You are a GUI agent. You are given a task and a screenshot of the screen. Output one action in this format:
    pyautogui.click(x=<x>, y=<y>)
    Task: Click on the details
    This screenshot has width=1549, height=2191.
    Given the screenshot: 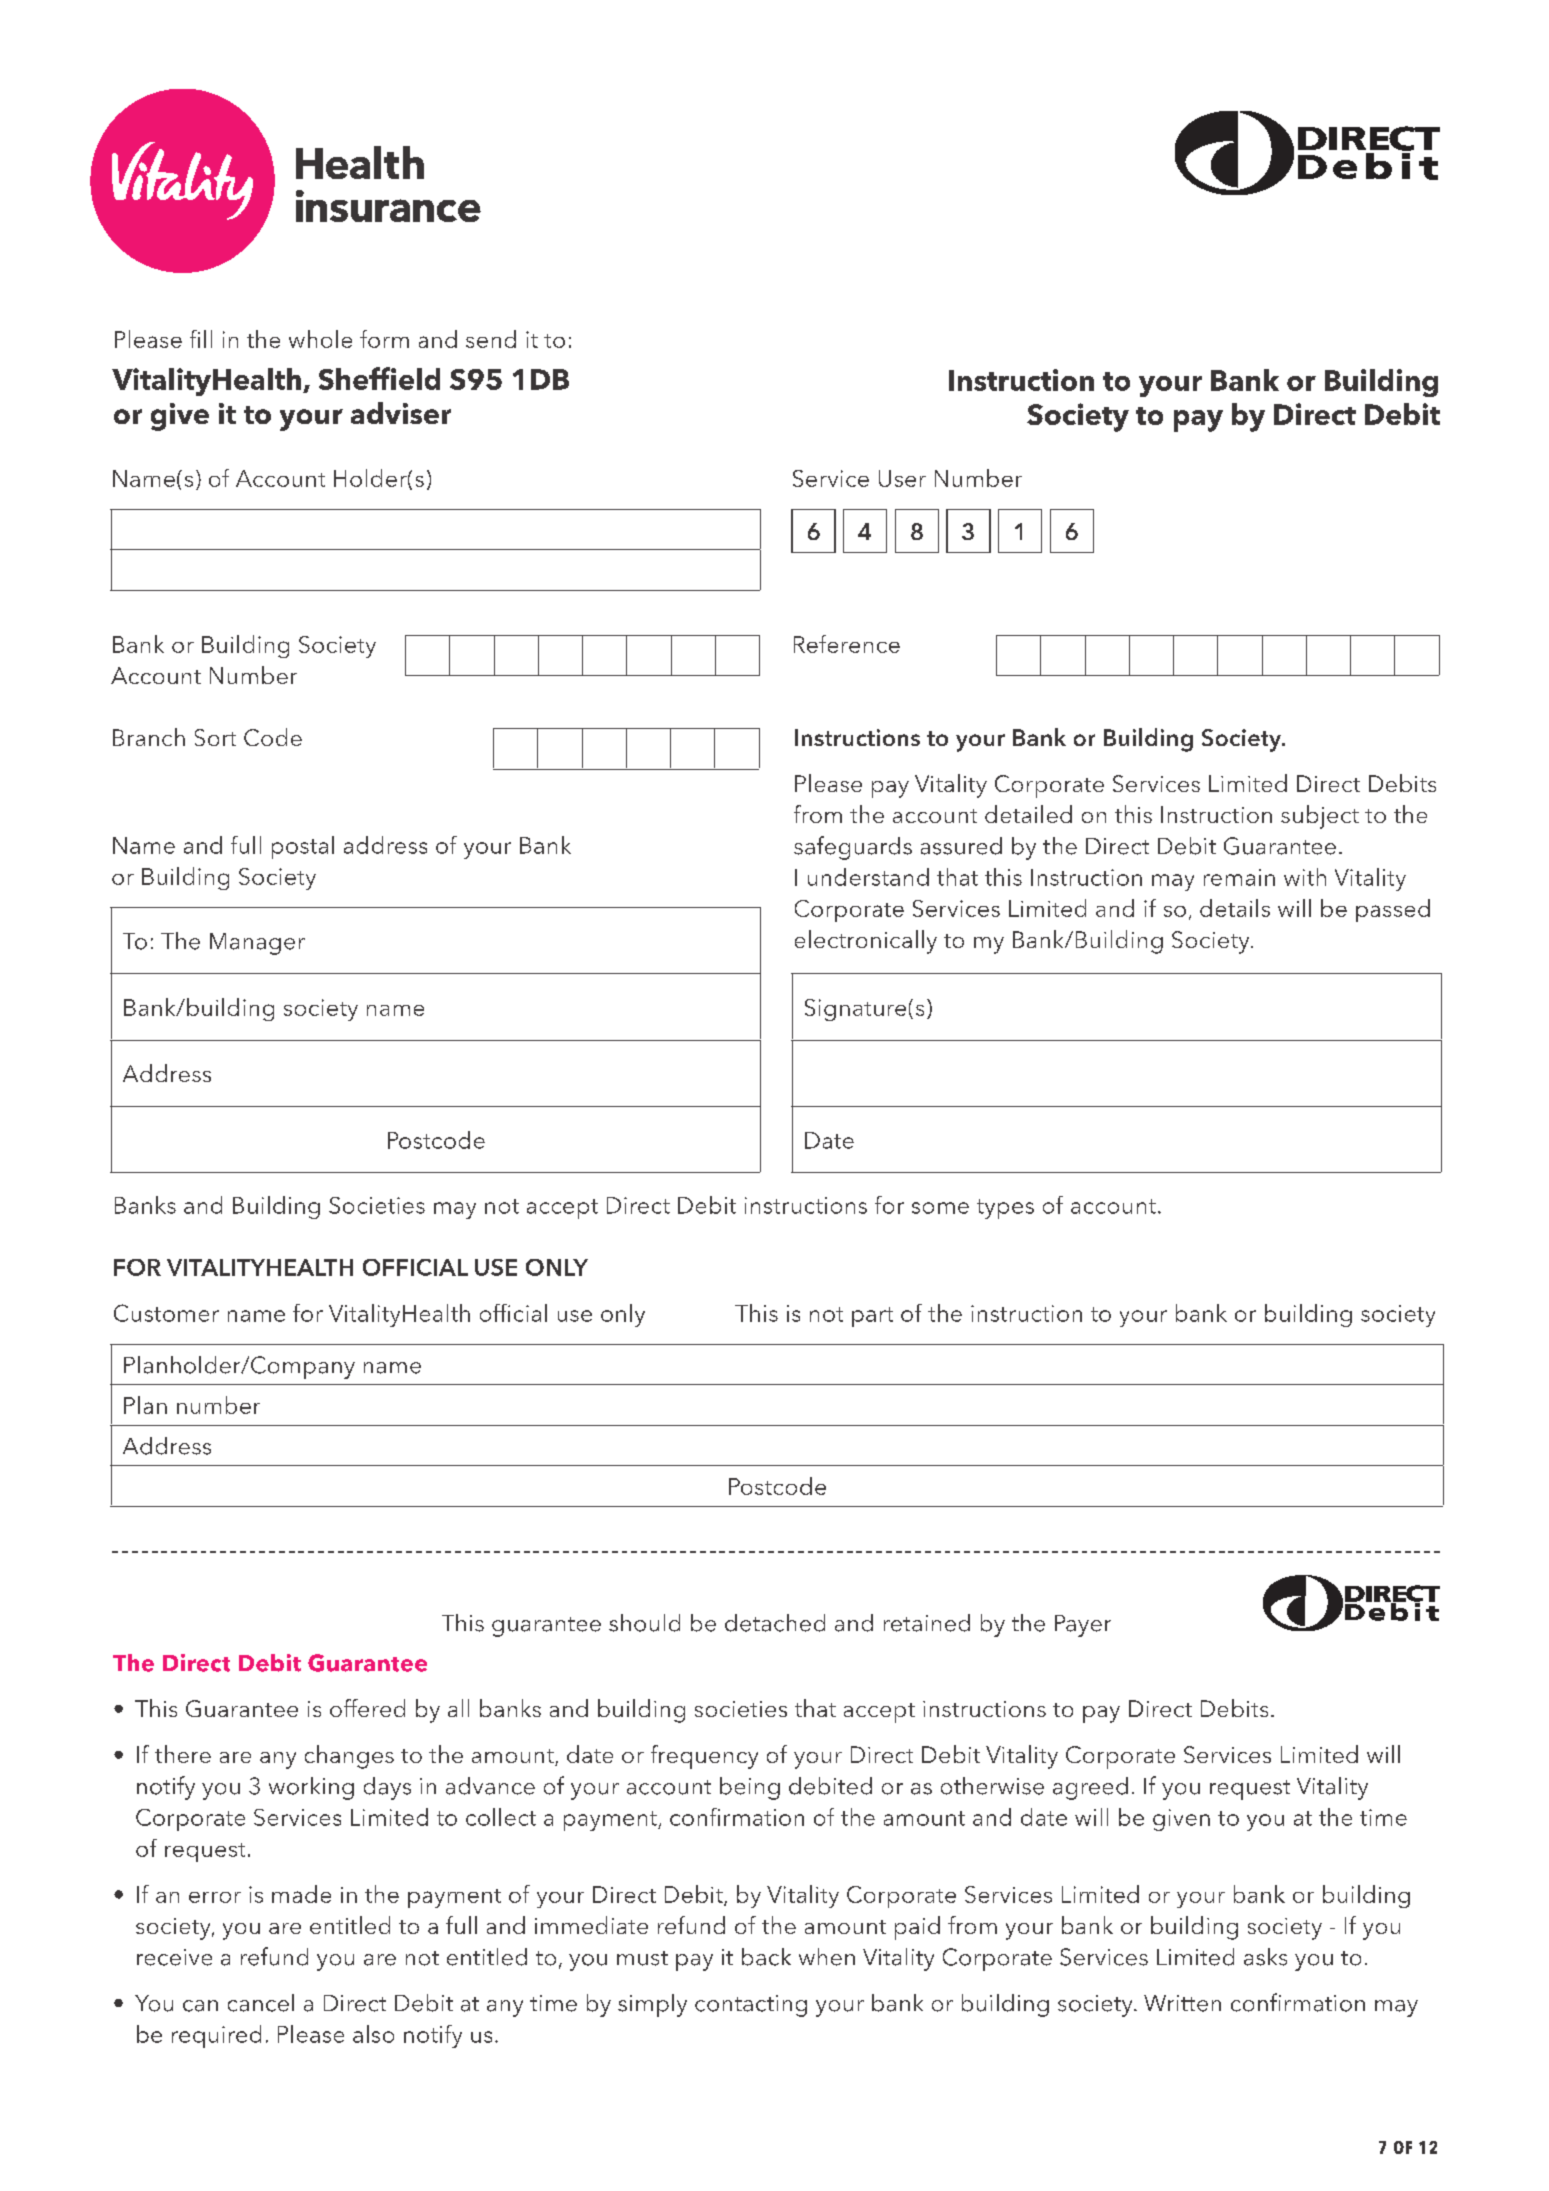 What is the action you would take?
    pyautogui.click(x=1235, y=908)
